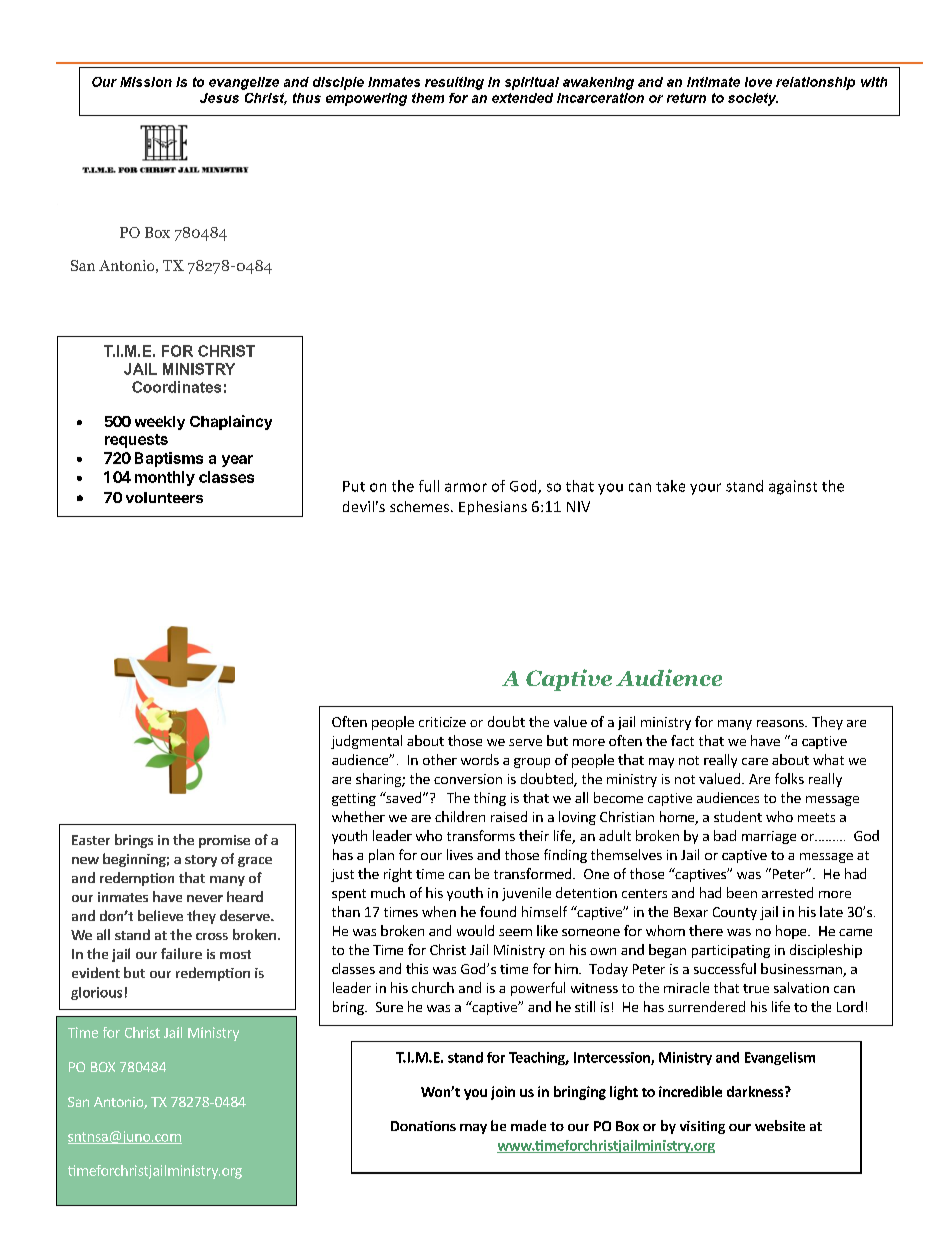 The width and height of the screenshot is (952, 1233). I want to click on words, so click(480, 759).
